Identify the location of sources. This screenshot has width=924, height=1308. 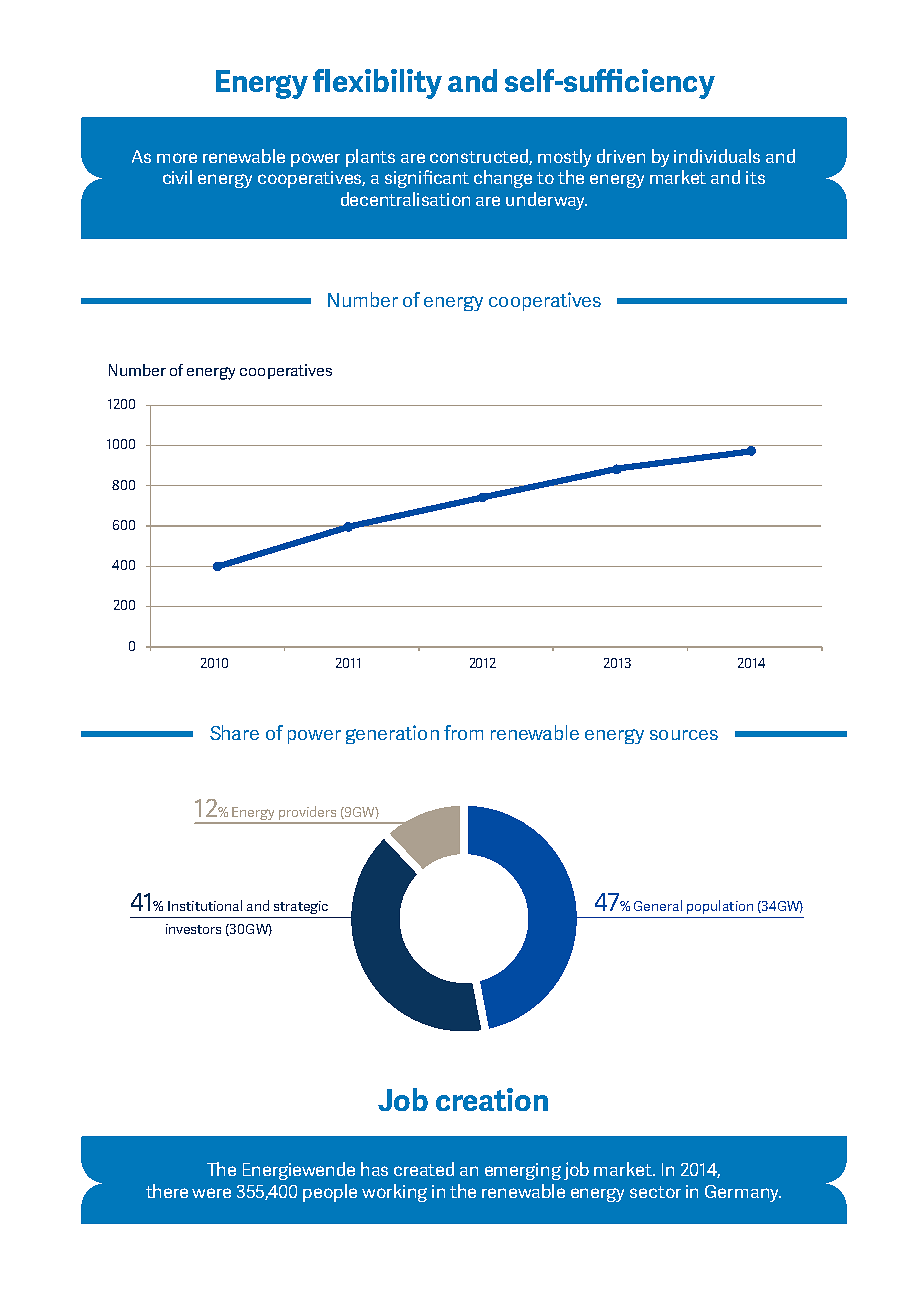
(684, 735).
